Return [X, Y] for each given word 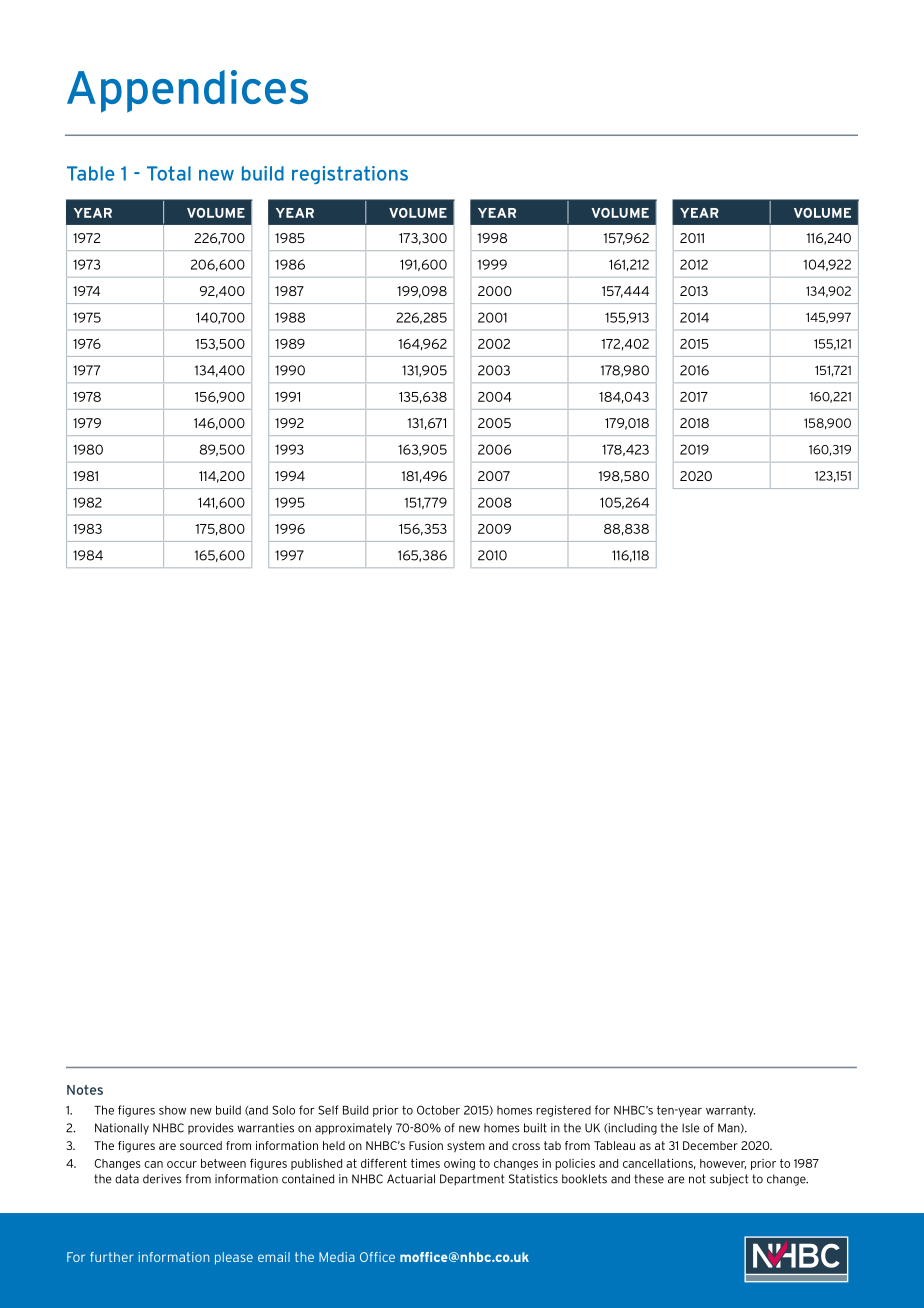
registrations [350, 175]
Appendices [187, 91]
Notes [85, 1090]
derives [162, 1179]
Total [169, 173]
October [438, 1110]
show [172, 1110]
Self [328, 1110]
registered [563, 1111]
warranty [730, 1111]
